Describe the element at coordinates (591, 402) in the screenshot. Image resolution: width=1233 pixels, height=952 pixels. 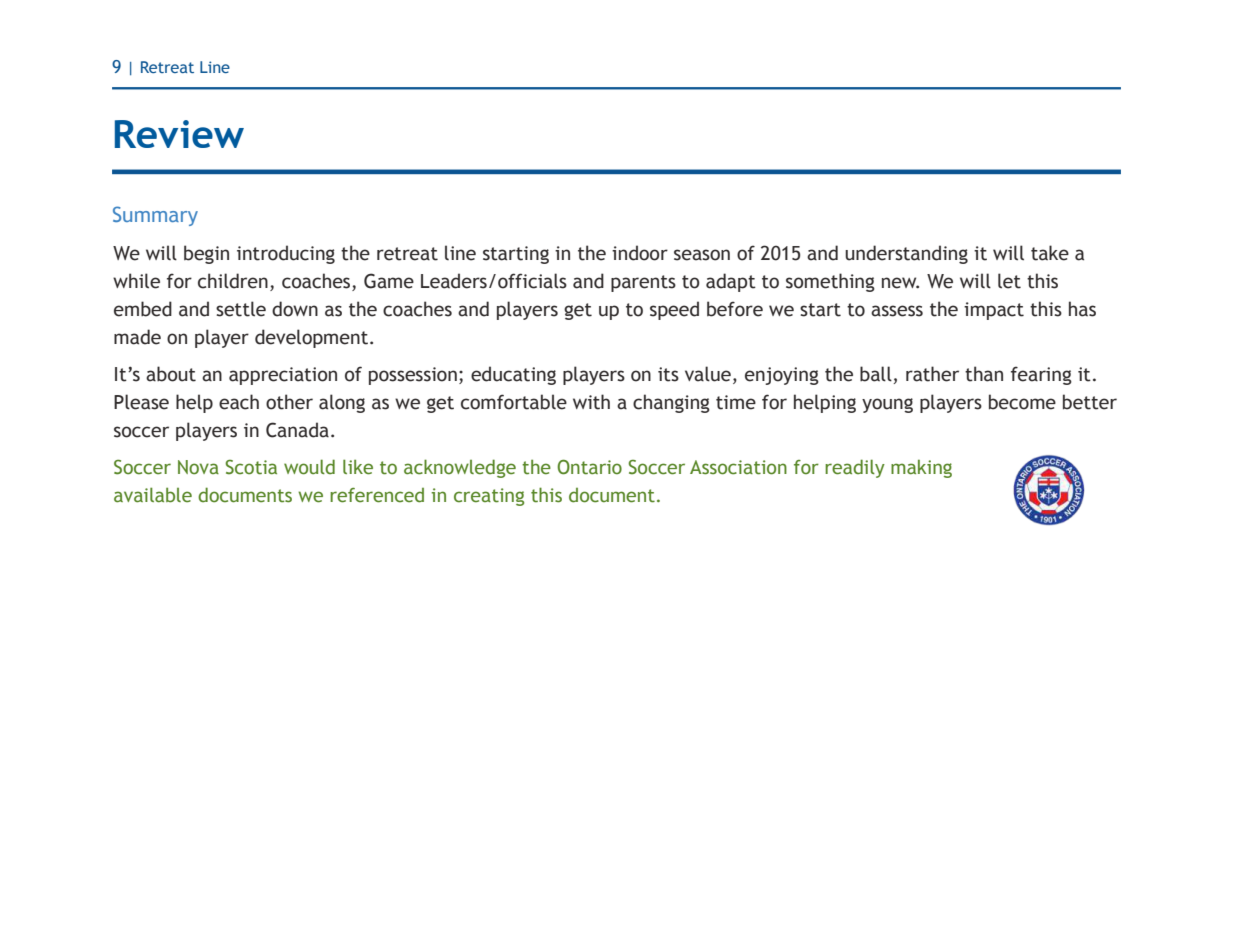
I see `with` at that location.
